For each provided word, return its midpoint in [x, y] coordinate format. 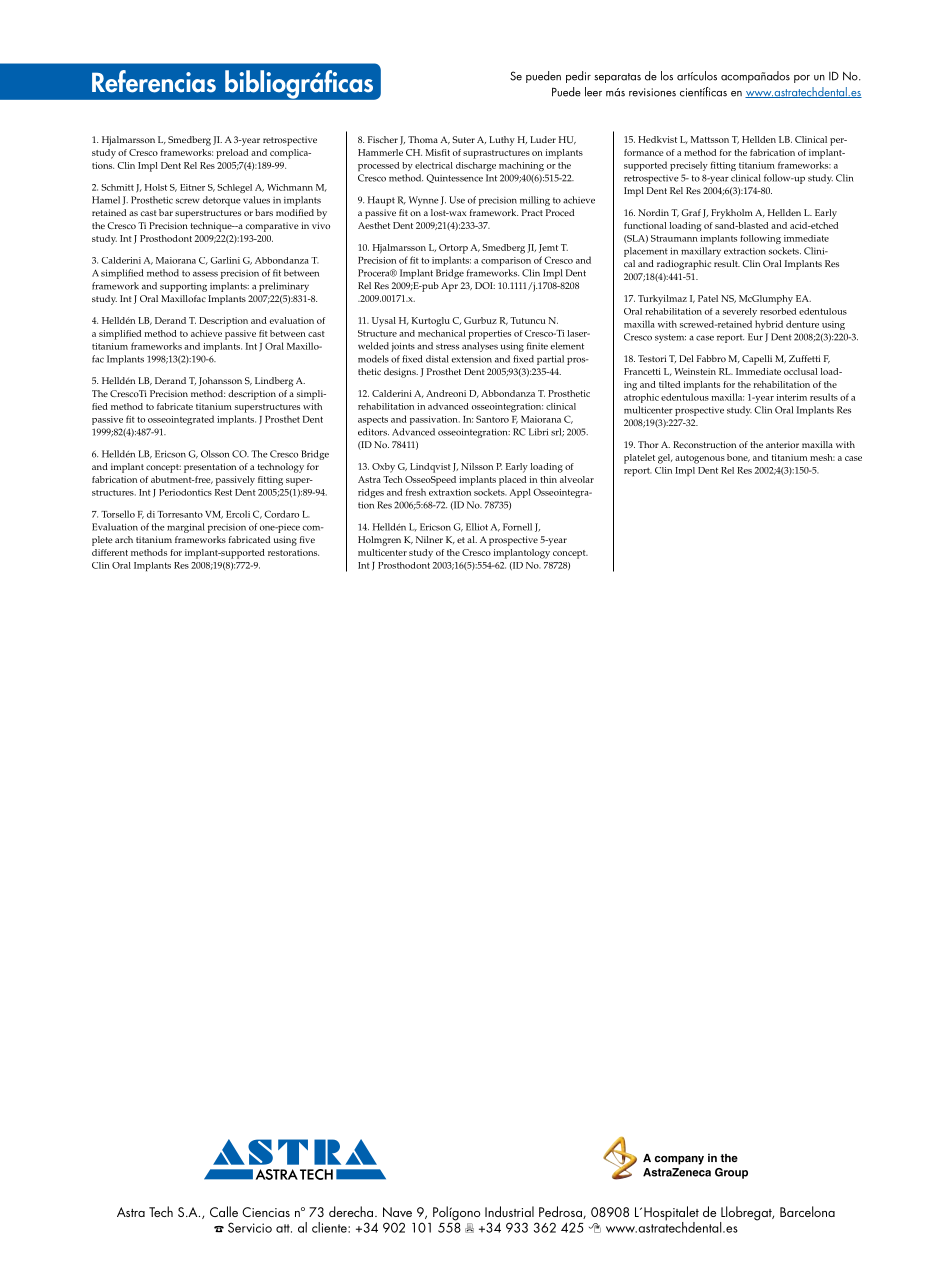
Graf [691, 212]
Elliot [477, 527]
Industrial [509, 1211]
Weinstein [695, 371]
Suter [463, 139]
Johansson [220, 381]
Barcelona [807, 1211]
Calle [224, 1211]
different [110, 552]
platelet [639, 459]
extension [471, 359]
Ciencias [266, 1212]
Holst [156, 187]
